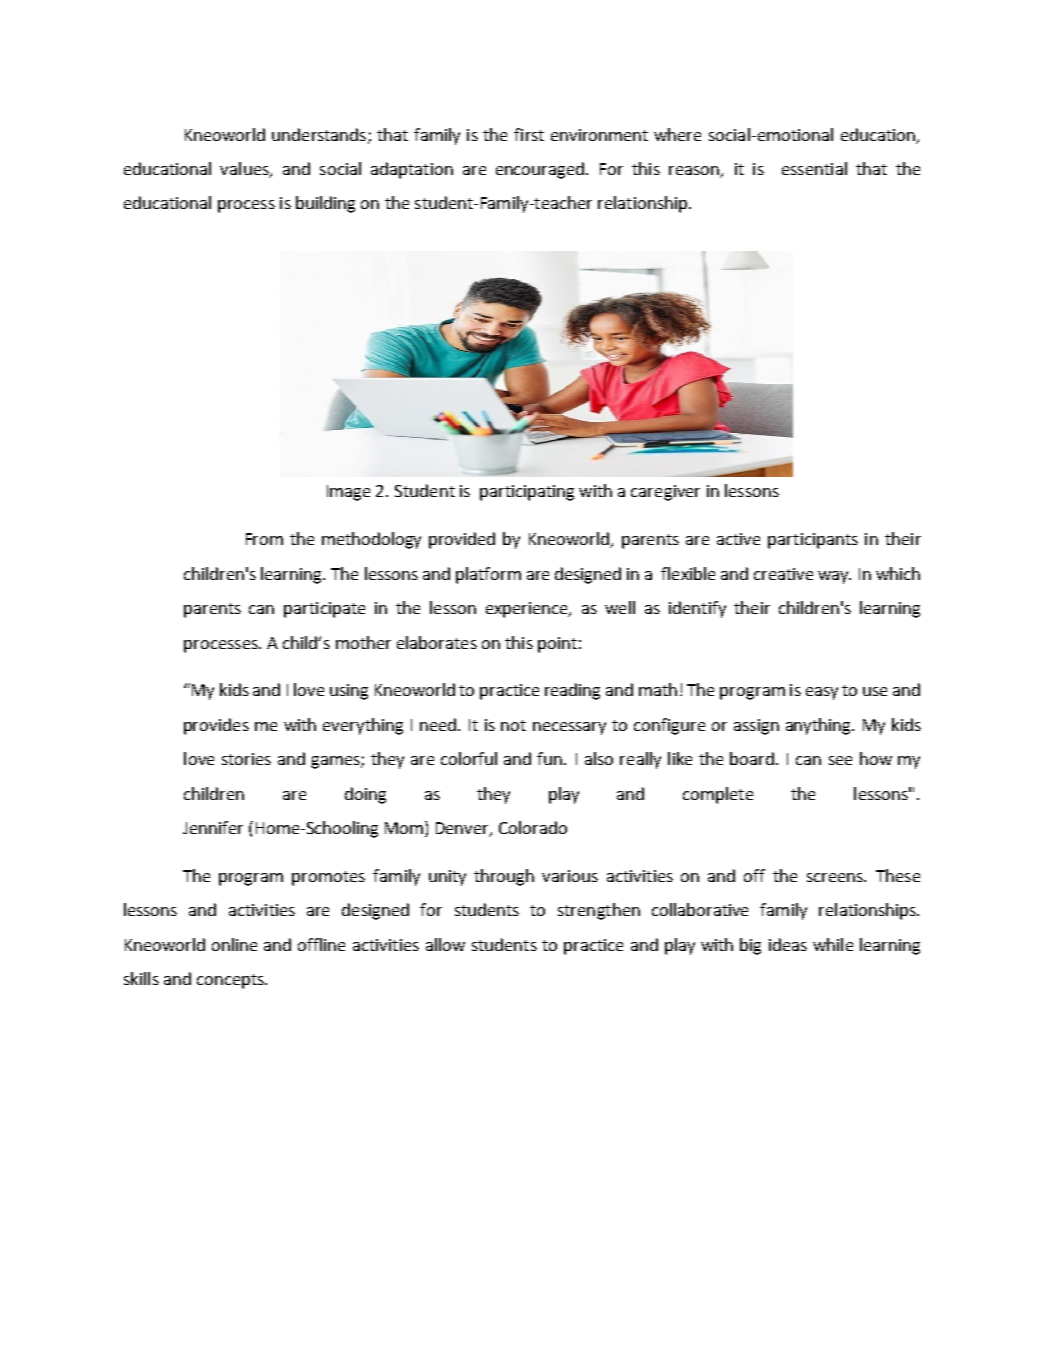  Describe the element at coordinates (665, 493) in the screenshot. I see `caregiver` at that location.
